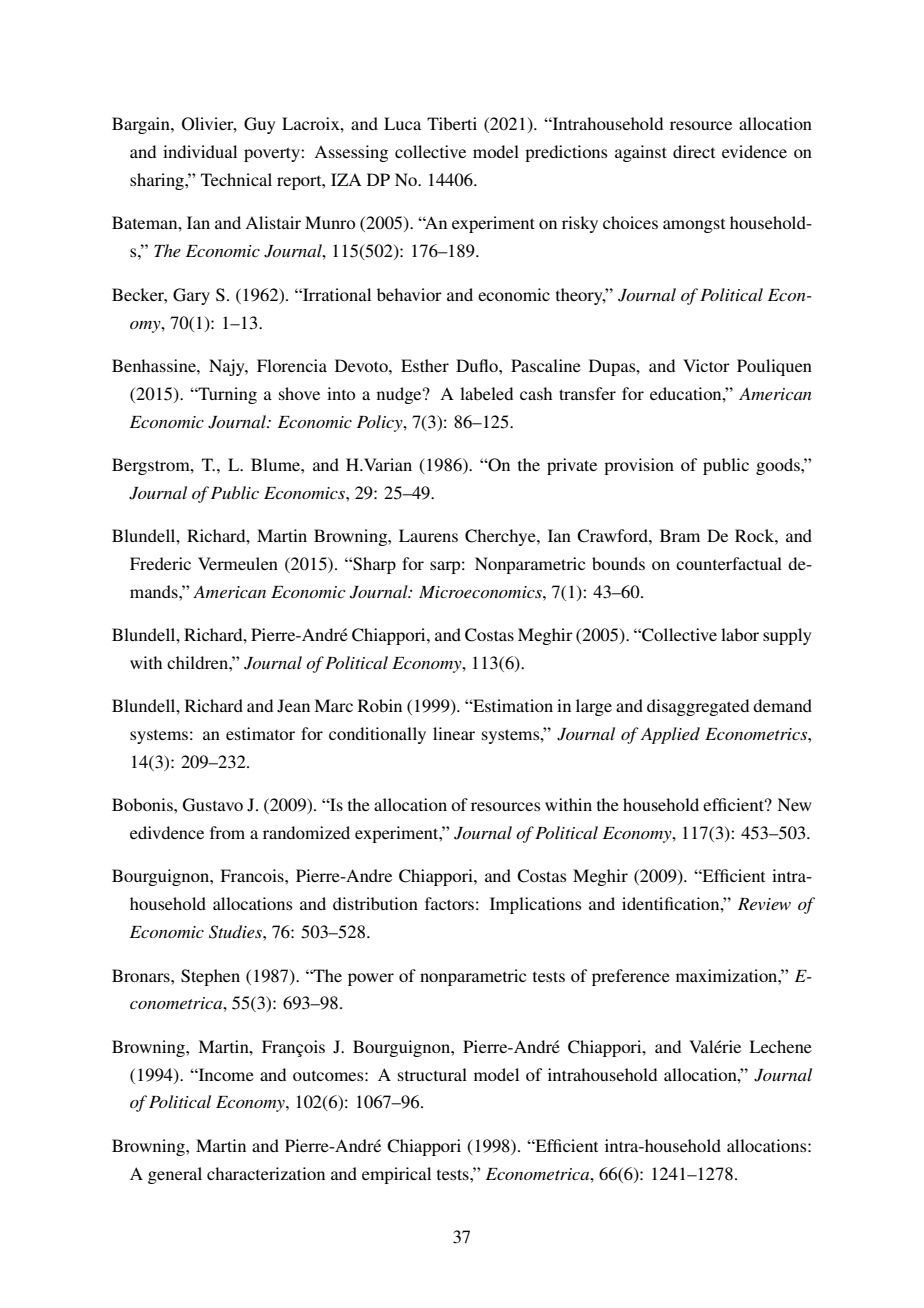 Image resolution: width=924 pixels, height=1308 pixels. Describe the element at coordinates (236, 932) in the document. I see `Studies` at that location.
